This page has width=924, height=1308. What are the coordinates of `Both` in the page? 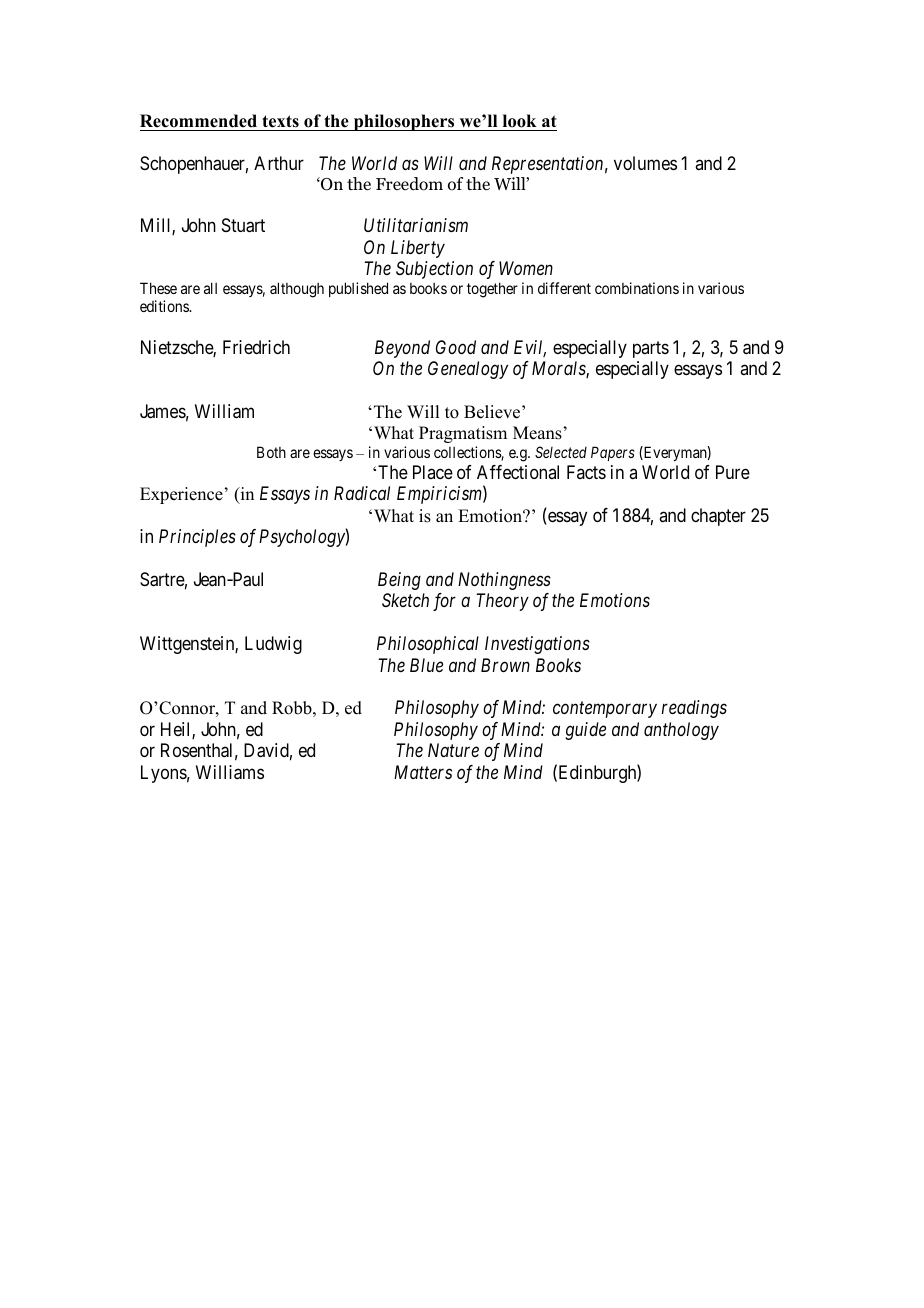 It's located at (271, 452).
